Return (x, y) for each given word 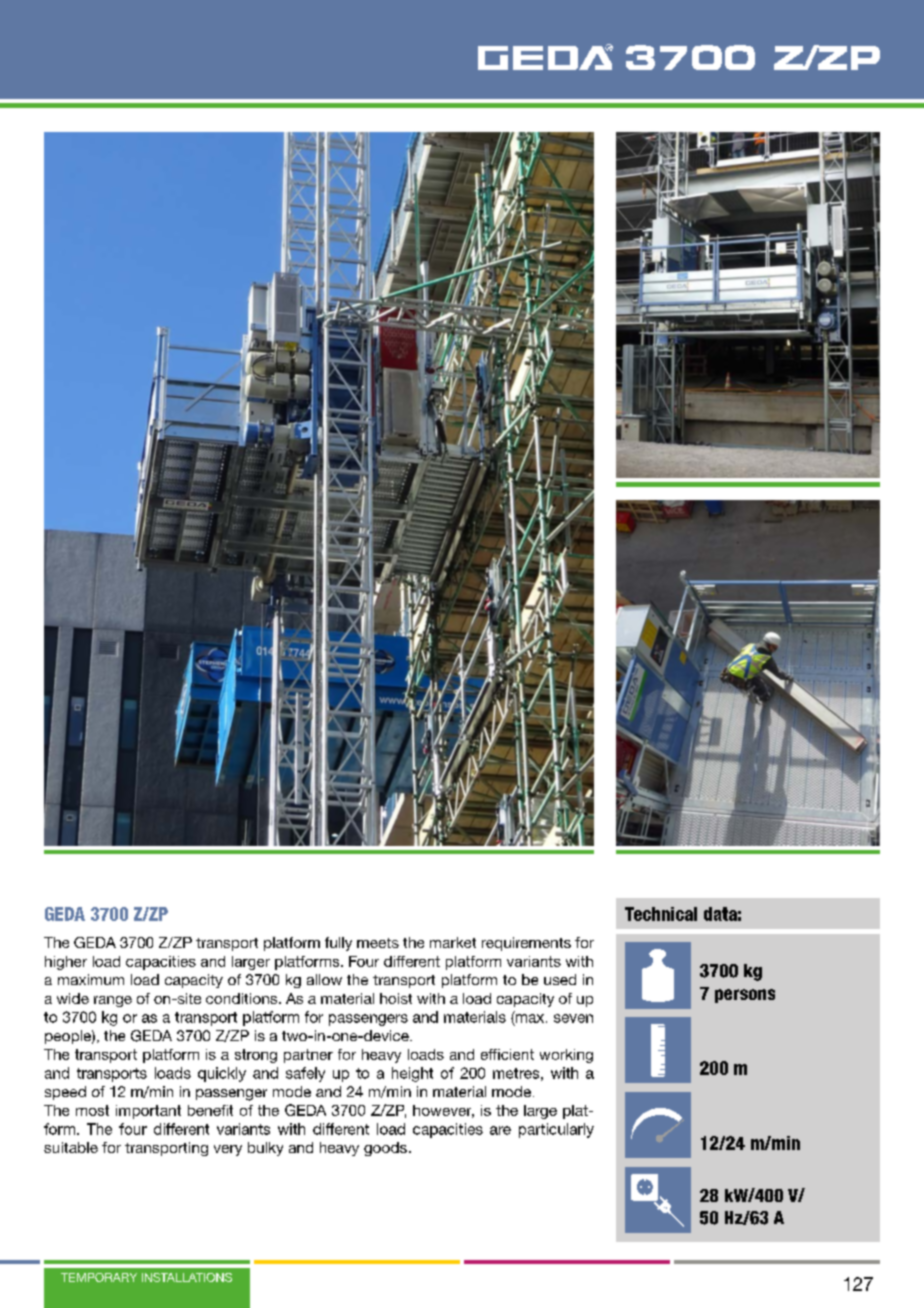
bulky (265, 1149)
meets (378, 943)
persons (745, 996)
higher (66, 963)
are (500, 1130)
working (566, 1056)
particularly (556, 1130)
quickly (222, 1074)
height (412, 1074)
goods (385, 1149)
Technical (661, 914)
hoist (396, 998)
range (113, 1001)
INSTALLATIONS (187, 1277)
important (148, 1112)
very (228, 1150)
